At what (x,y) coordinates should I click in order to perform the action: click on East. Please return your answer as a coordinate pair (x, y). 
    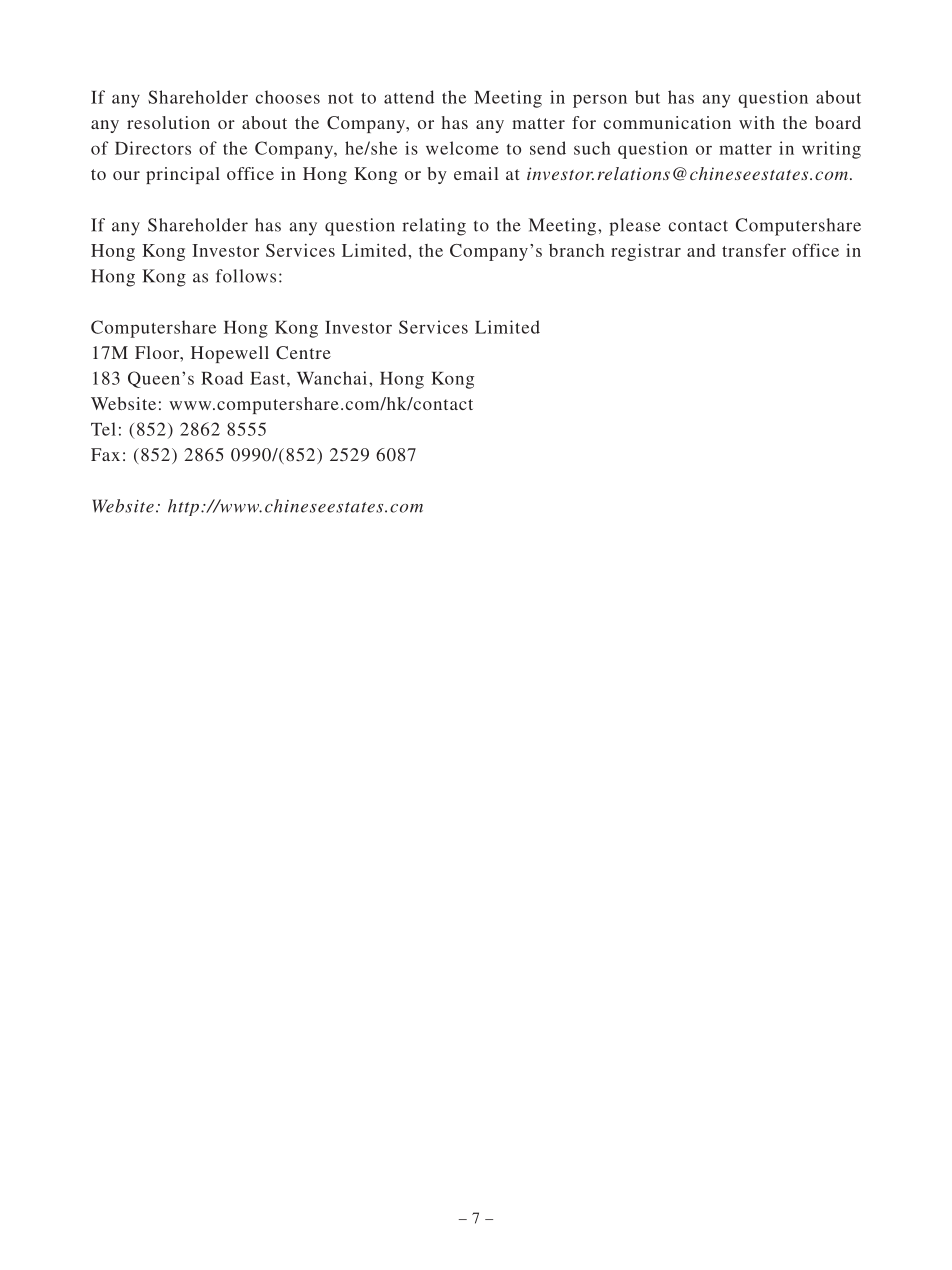
    Looking at the image, I should click on (269, 378).
